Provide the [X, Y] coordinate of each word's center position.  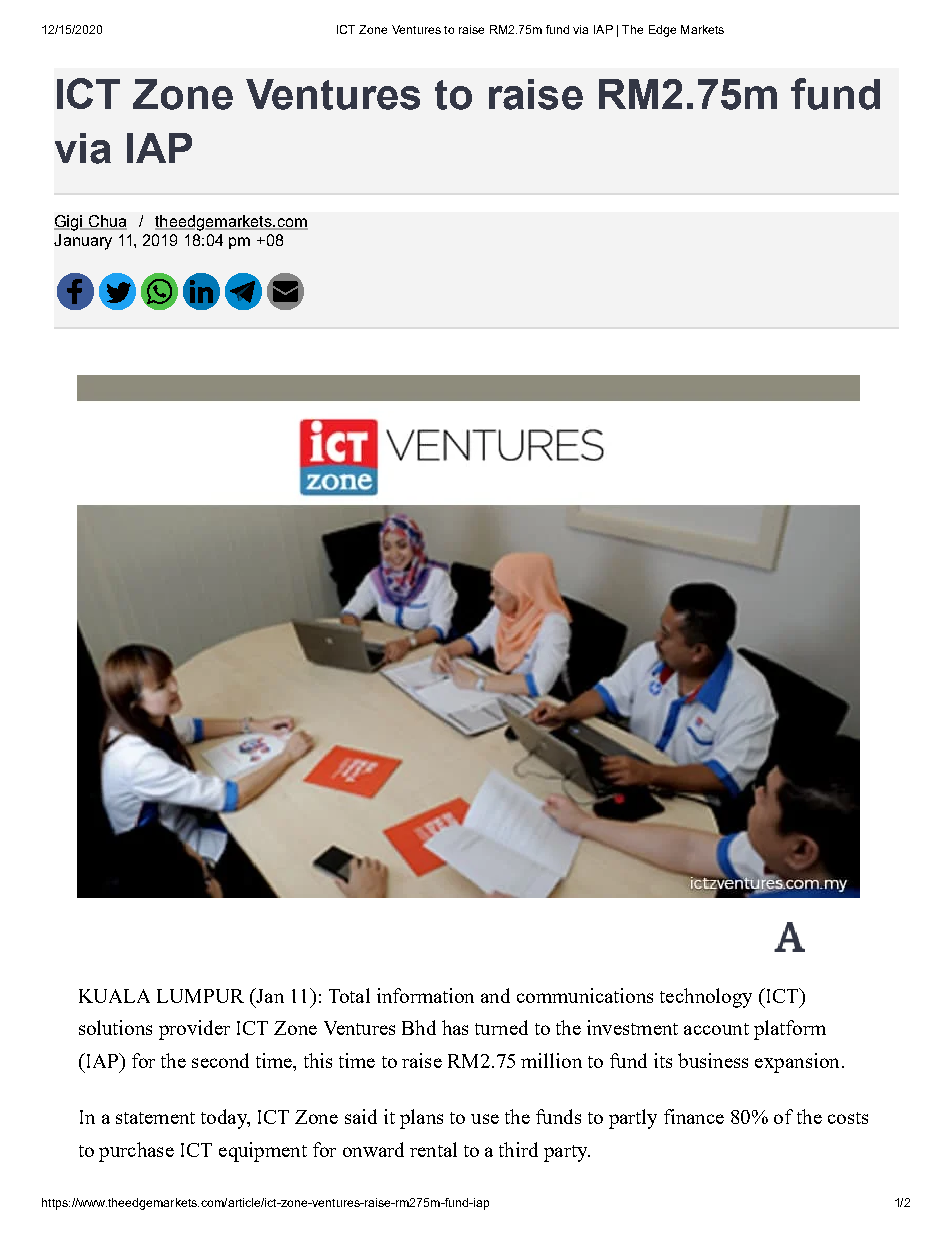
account [716, 1029]
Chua [106, 222]
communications [585, 995]
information [425, 995]
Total [349, 995]
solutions [115, 1027]
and [495, 995]
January [83, 242]
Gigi [69, 223]
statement [155, 1118]
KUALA [114, 996]
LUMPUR [200, 996]
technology [706, 998]
